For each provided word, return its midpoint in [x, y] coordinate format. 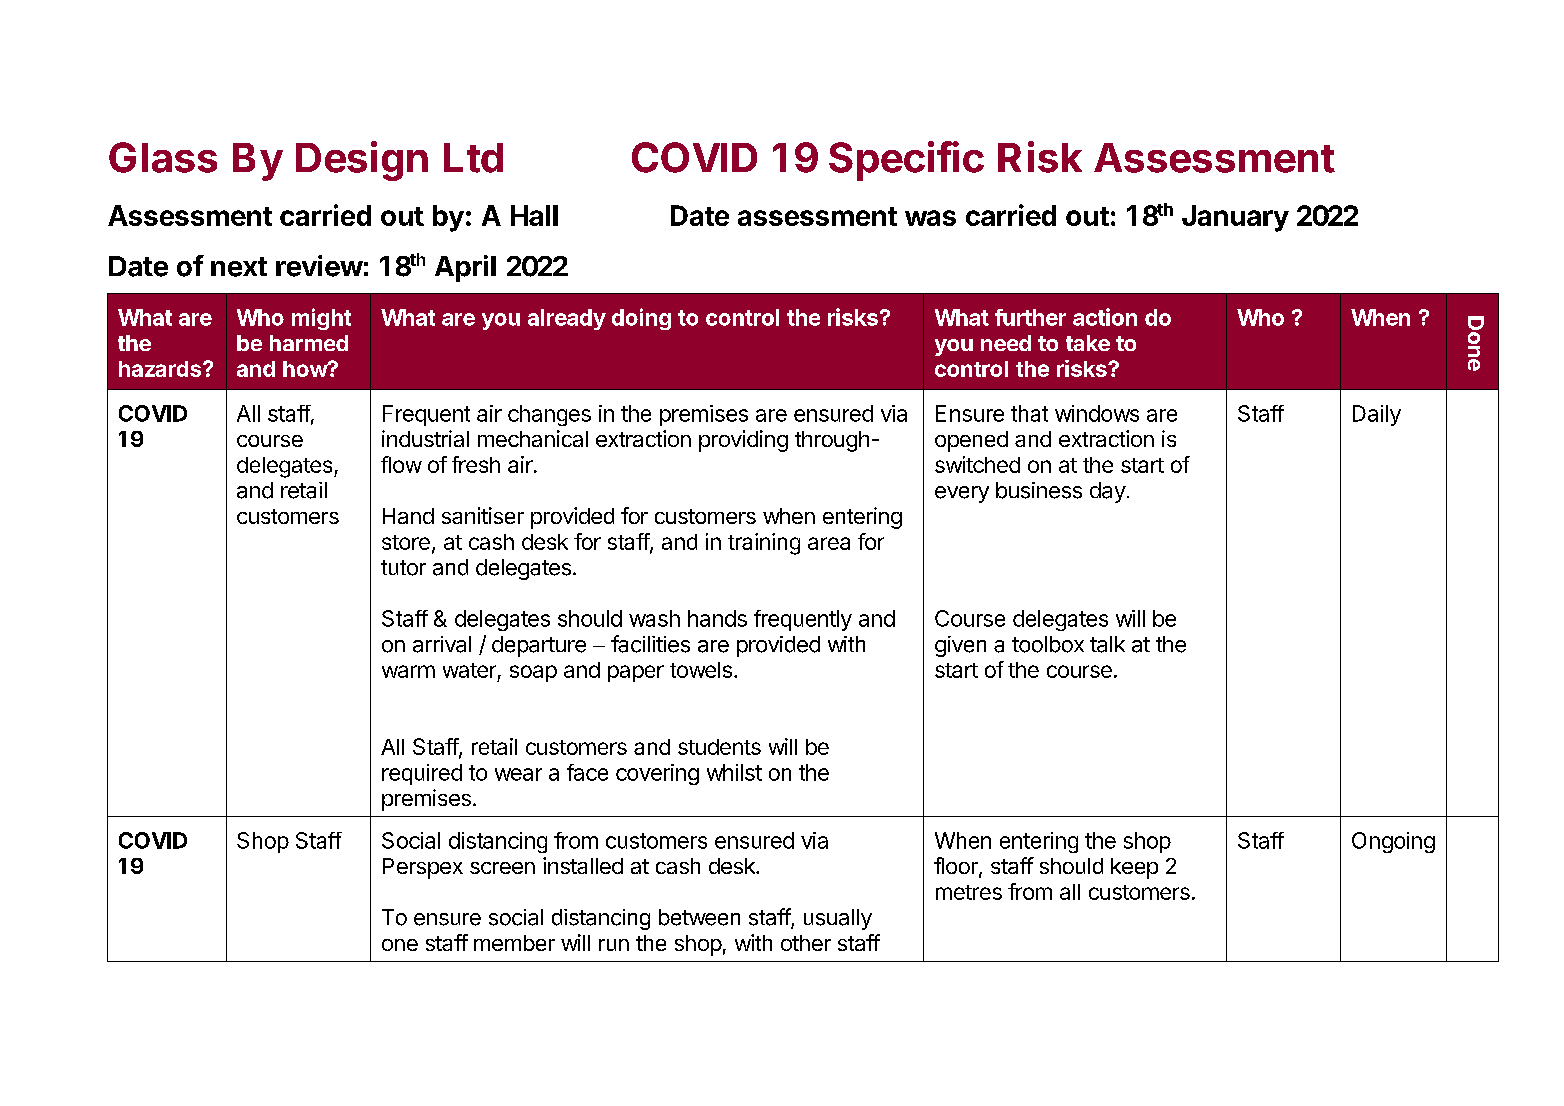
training [764, 544]
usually [838, 919]
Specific [906, 161]
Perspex [423, 868]
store [406, 542]
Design [362, 161]
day [1108, 492]
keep [1134, 868]
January [1235, 218]
